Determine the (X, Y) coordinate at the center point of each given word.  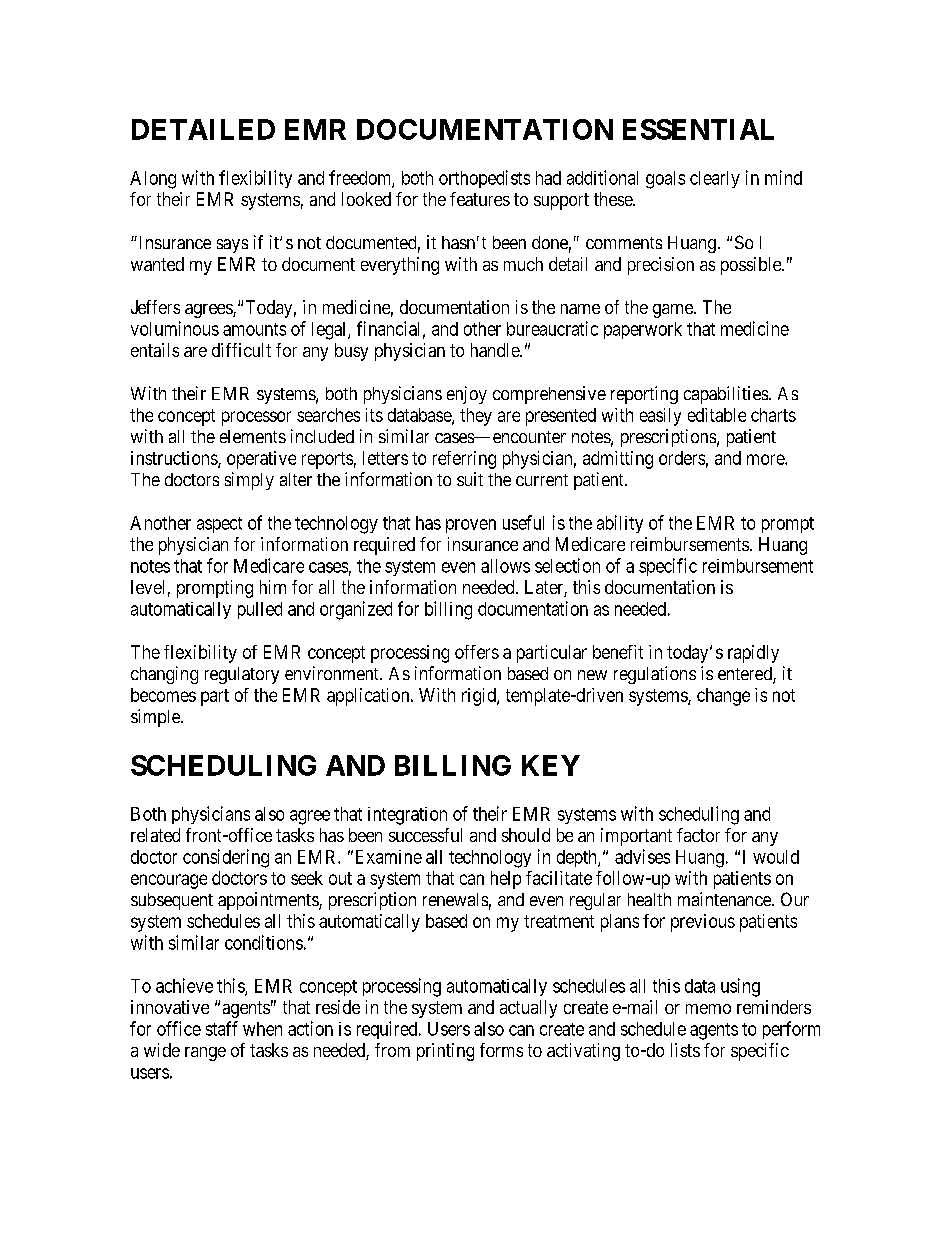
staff (222, 1028)
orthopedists (484, 179)
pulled (260, 610)
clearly (715, 179)
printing (445, 1052)
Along (153, 180)
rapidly (753, 654)
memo (708, 1009)
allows (505, 566)
